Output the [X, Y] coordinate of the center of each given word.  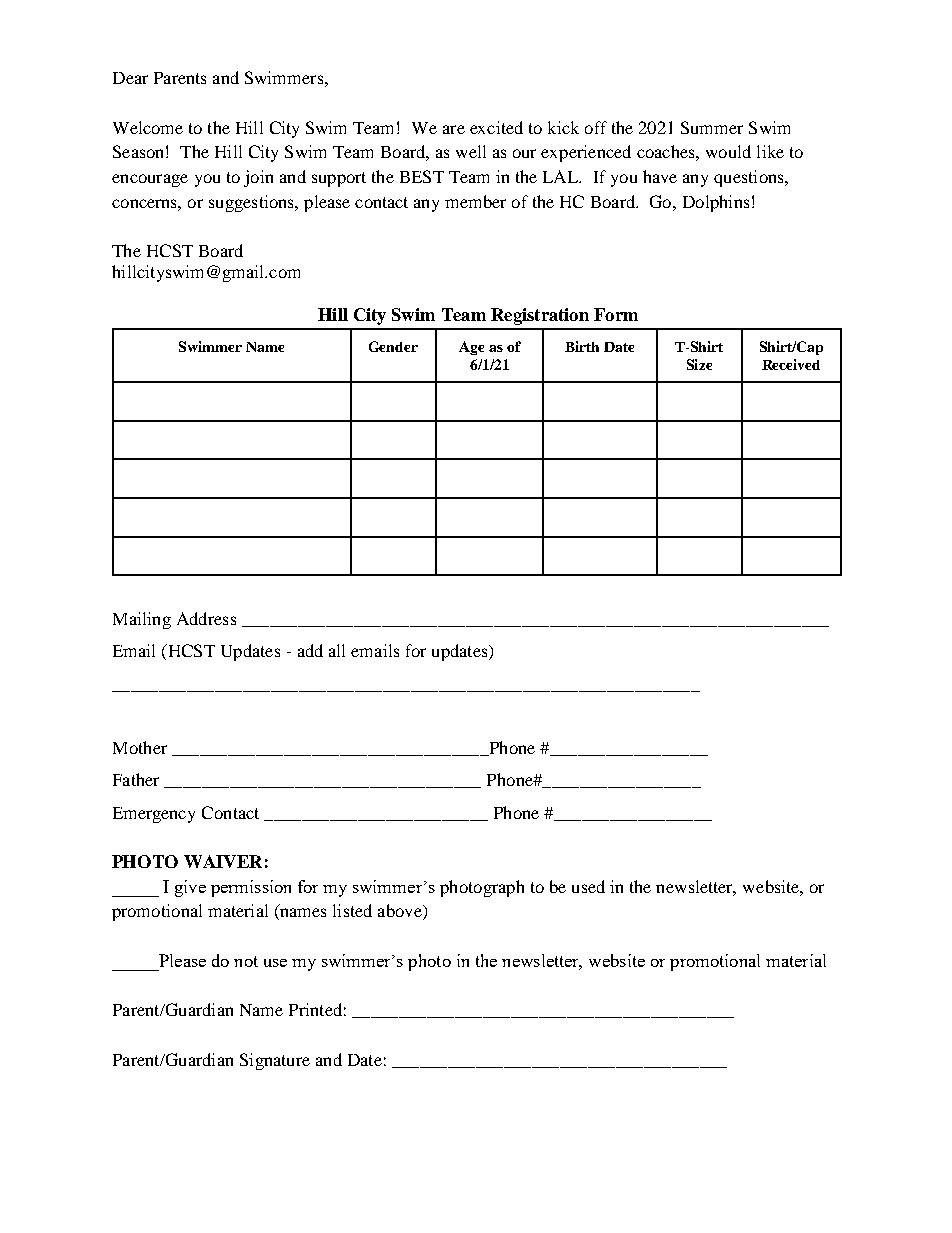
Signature [275, 1061]
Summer [712, 127]
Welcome [148, 127]
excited [496, 127]
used [588, 886]
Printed [315, 1009]
